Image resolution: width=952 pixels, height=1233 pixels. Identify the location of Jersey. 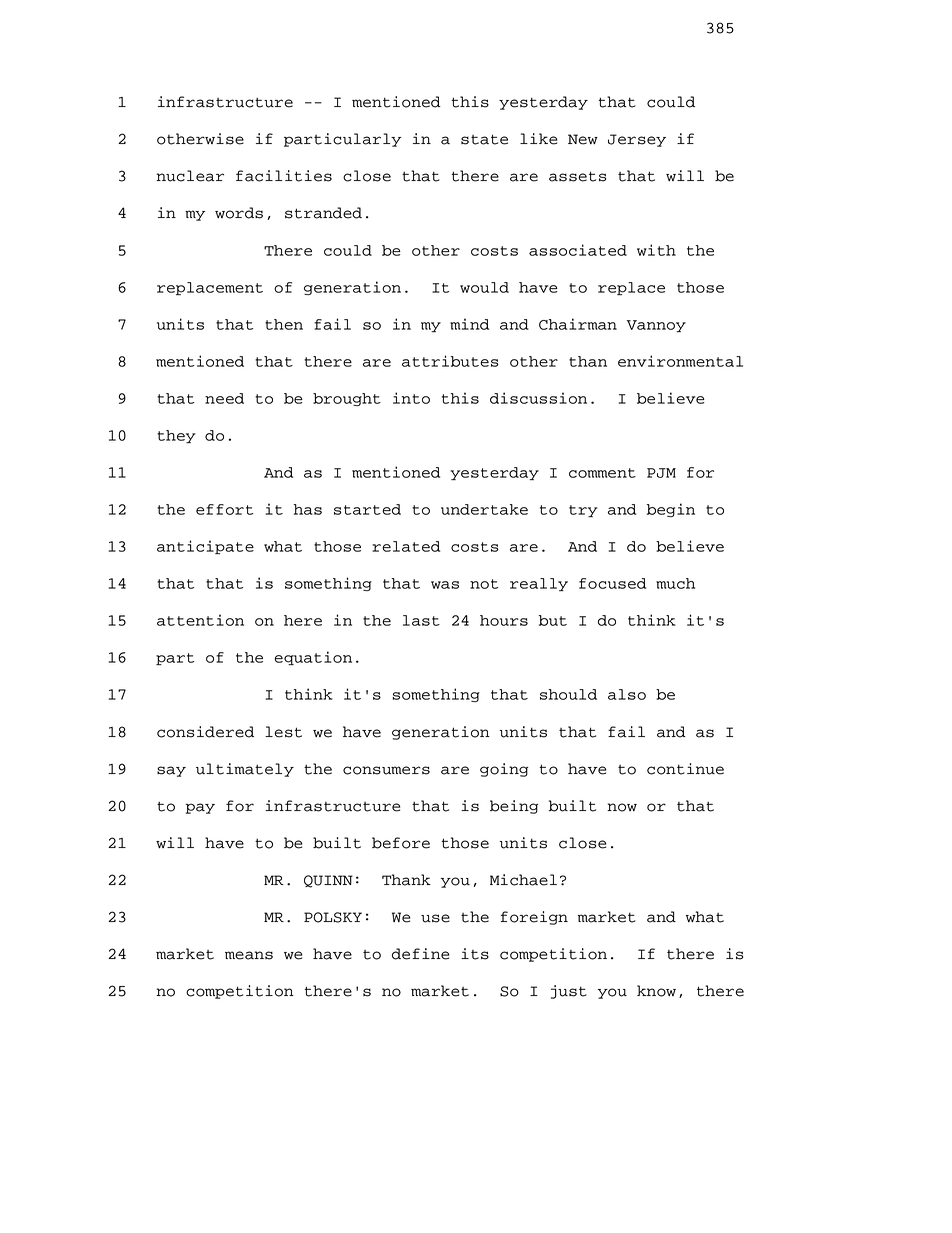
(637, 140).
